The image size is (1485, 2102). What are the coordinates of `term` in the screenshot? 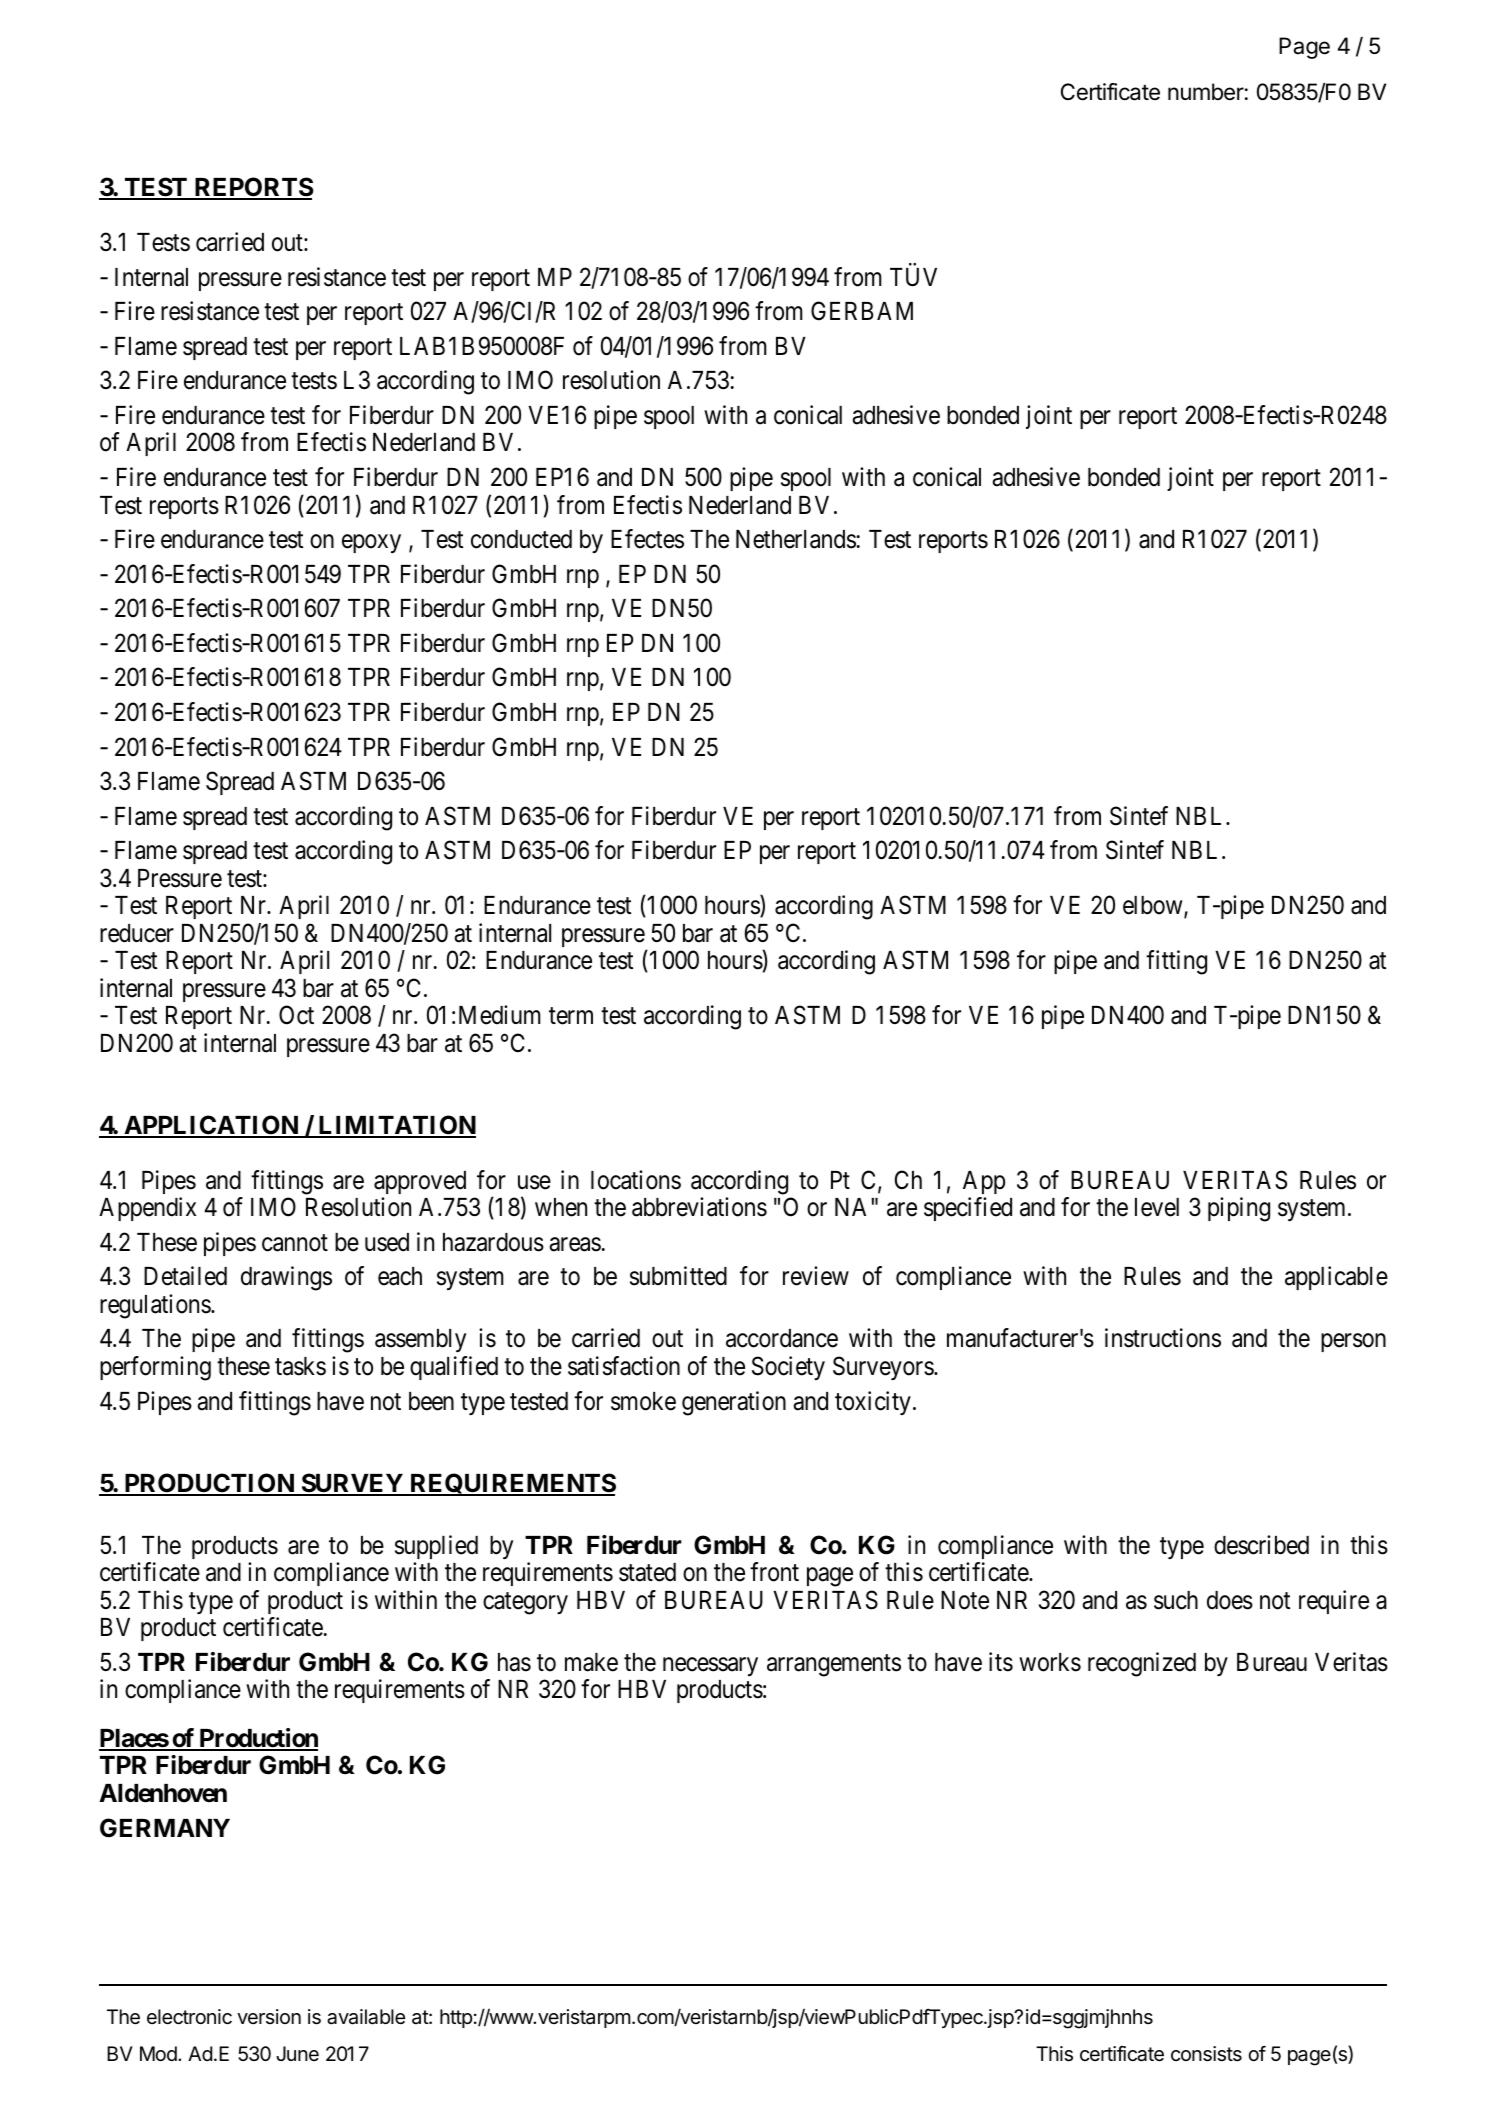 It's located at (571, 1016).
